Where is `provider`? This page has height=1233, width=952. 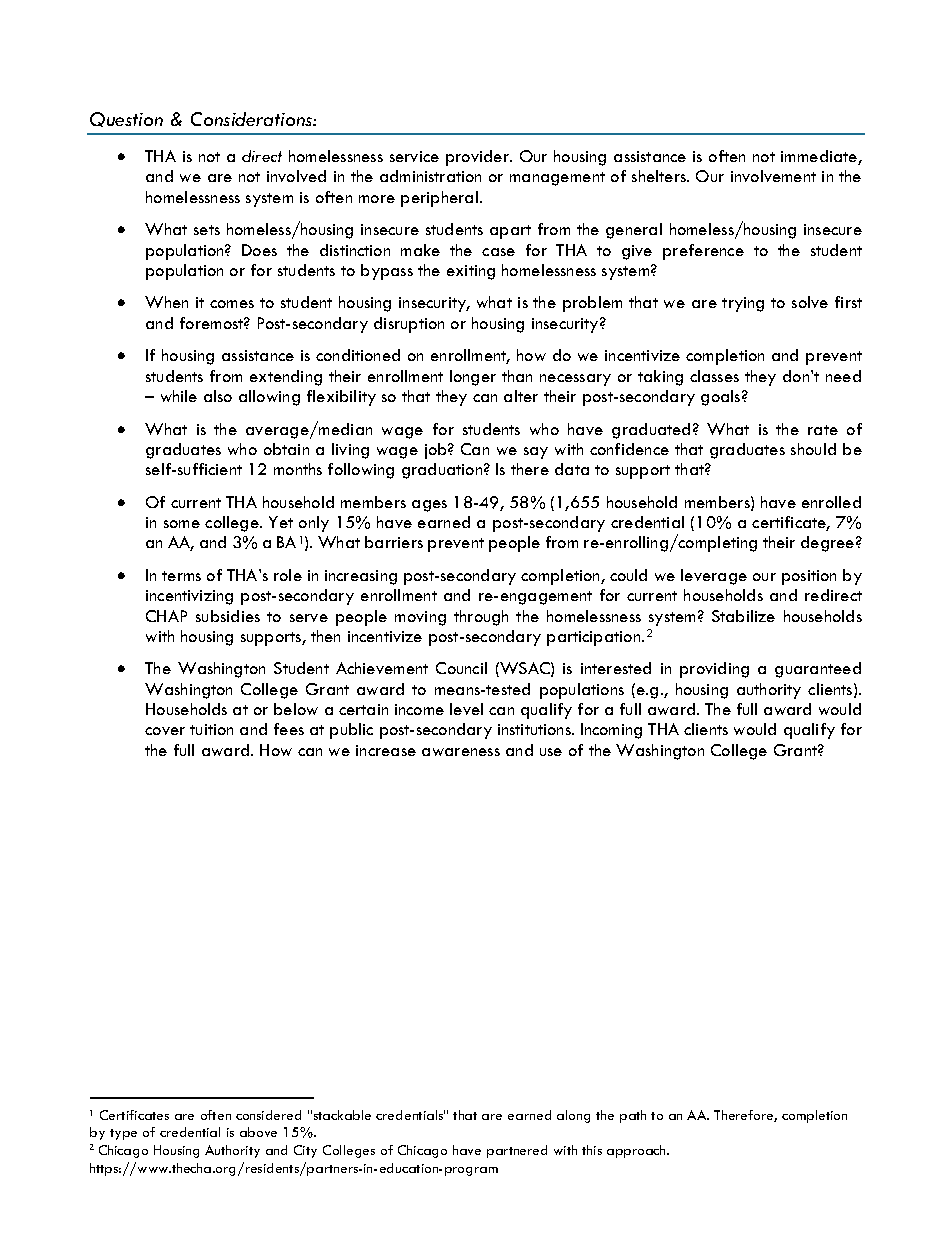
provider is located at coordinates (478, 158).
